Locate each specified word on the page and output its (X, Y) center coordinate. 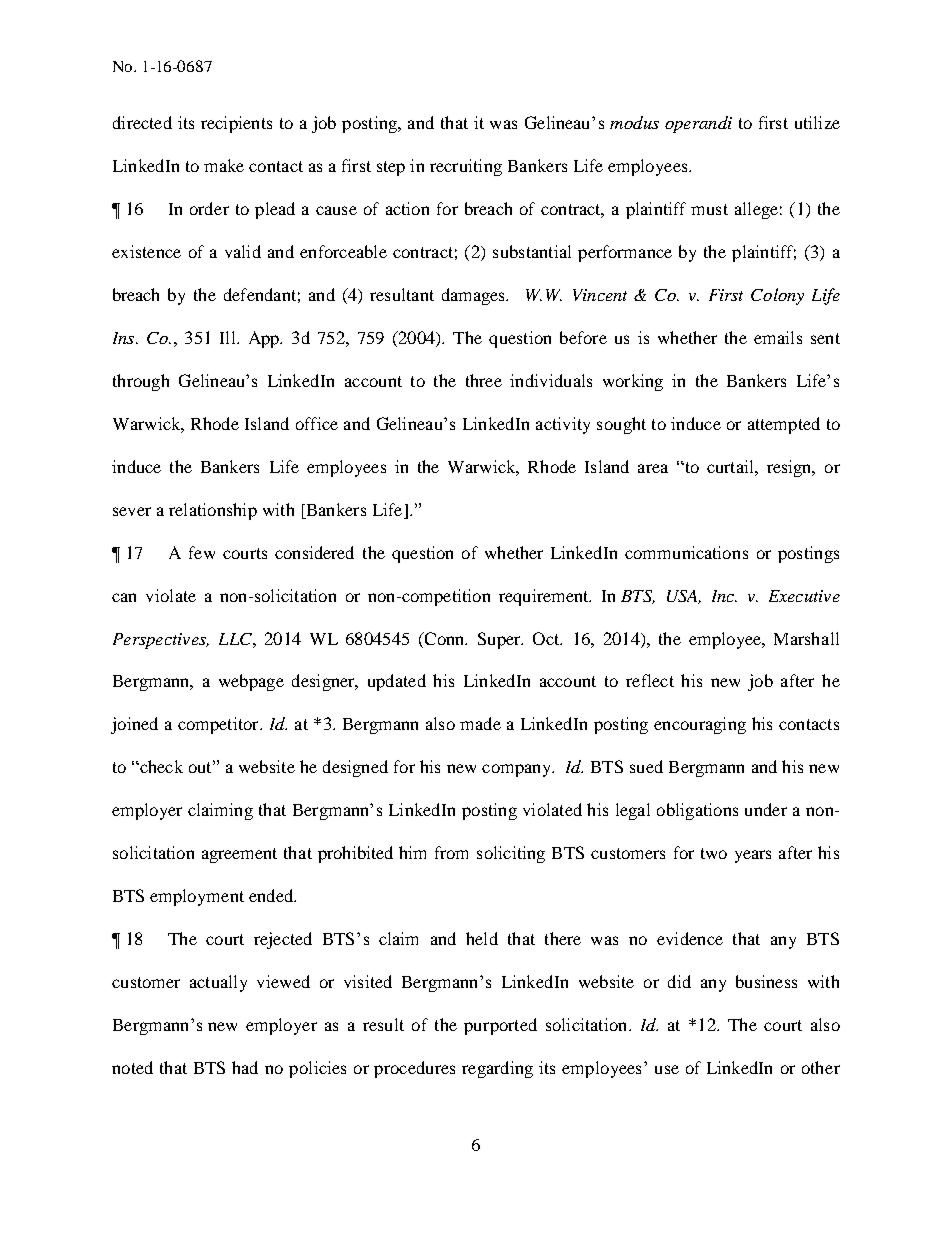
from (451, 852)
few (202, 552)
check (160, 766)
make (224, 165)
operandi (698, 124)
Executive (804, 596)
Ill (229, 337)
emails (778, 337)
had (245, 1067)
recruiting (466, 167)
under (766, 809)
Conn (444, 638)
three (484, 380)
